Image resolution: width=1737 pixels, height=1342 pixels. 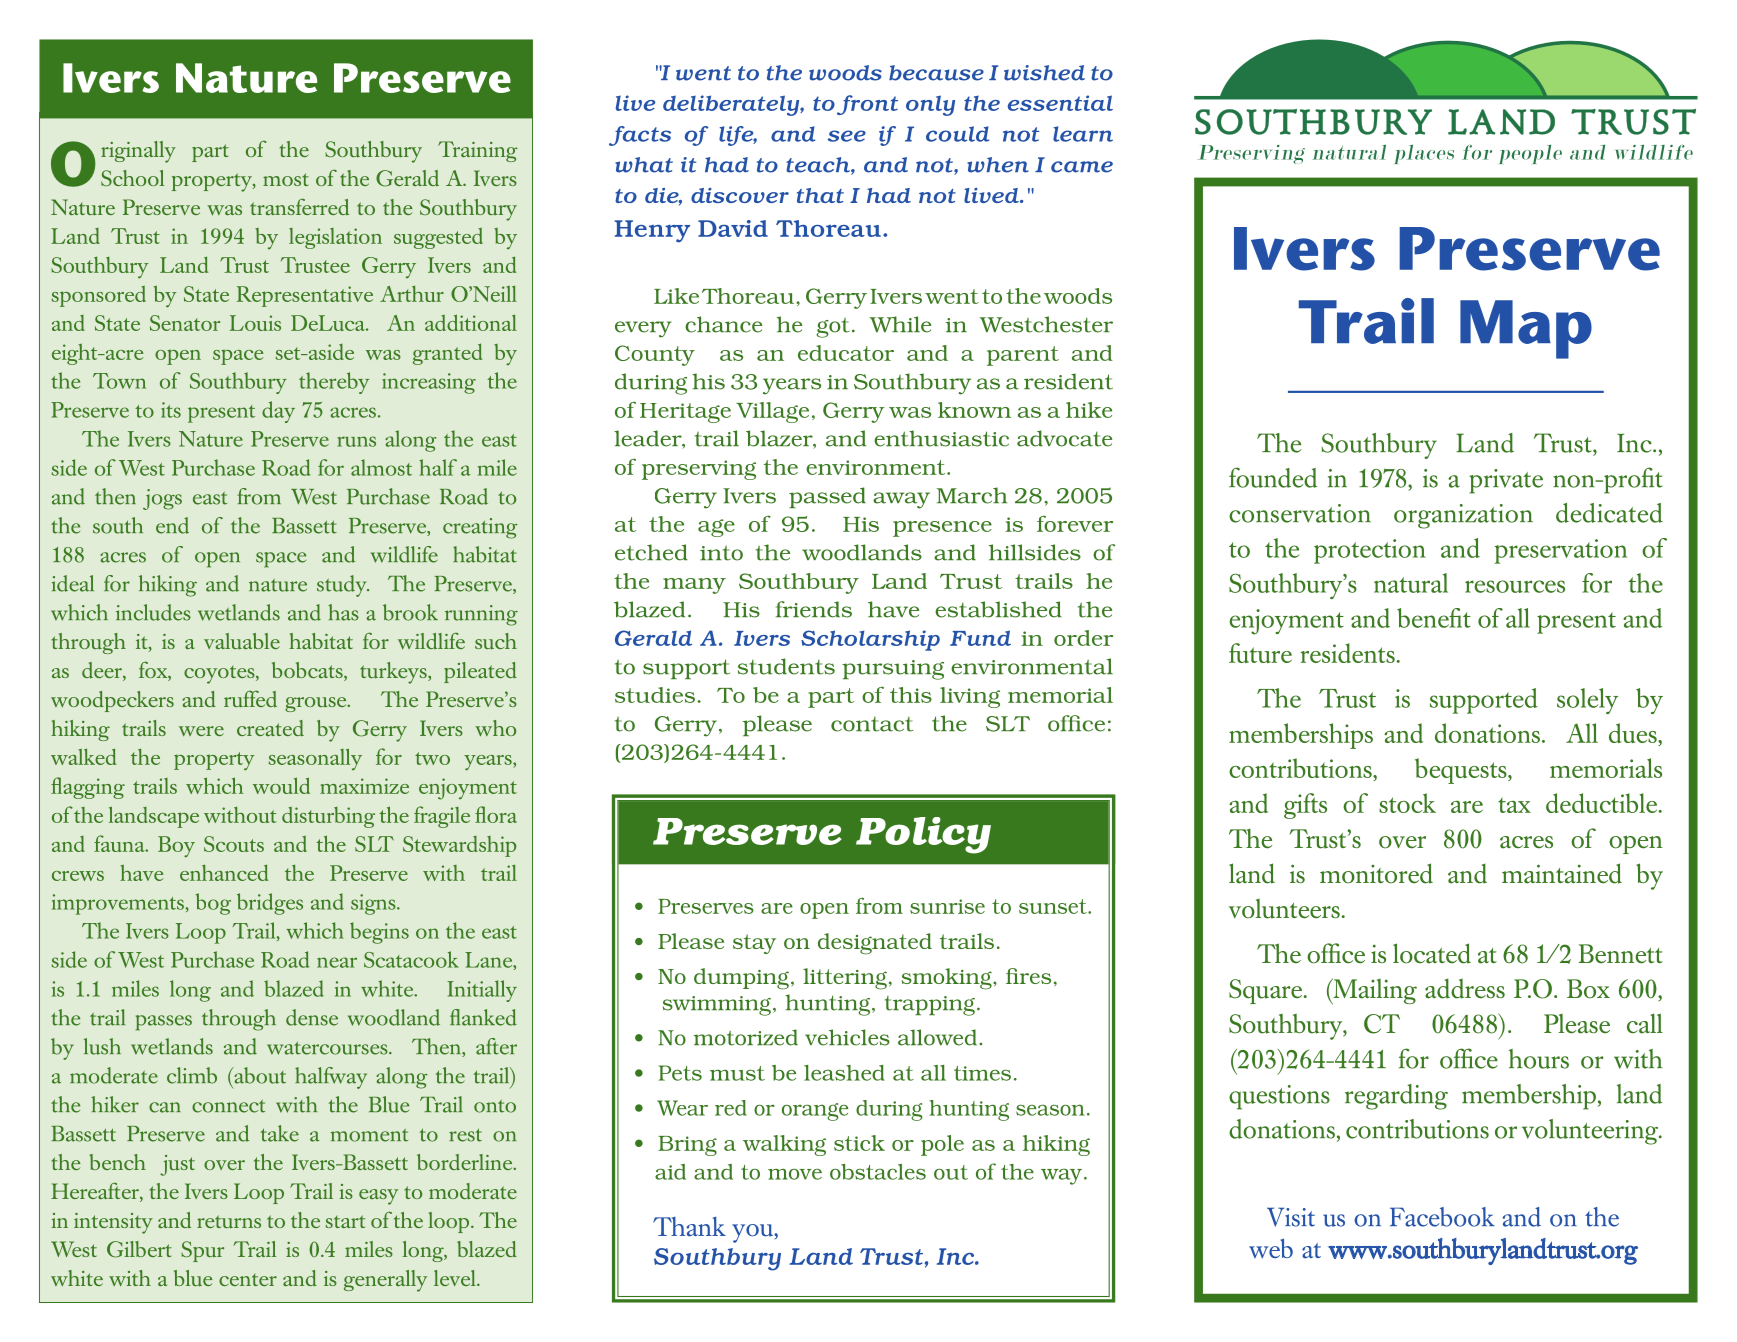 What do you see at coordinates (250, 699) in the document?
I see `ruffed` at bounding box center [250, 699].
